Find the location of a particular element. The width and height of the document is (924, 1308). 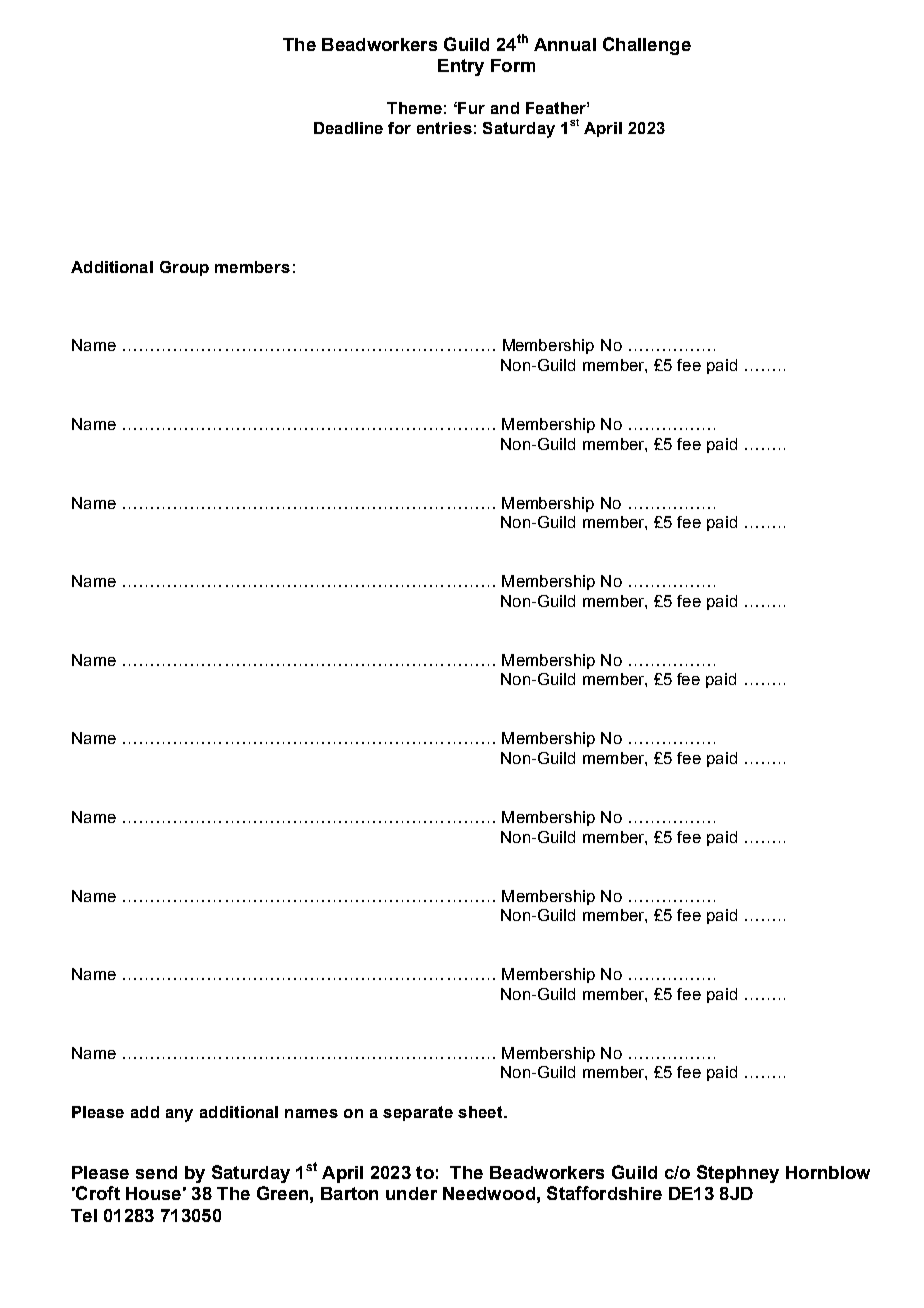

separate is located at coordinates (418, 1113).
